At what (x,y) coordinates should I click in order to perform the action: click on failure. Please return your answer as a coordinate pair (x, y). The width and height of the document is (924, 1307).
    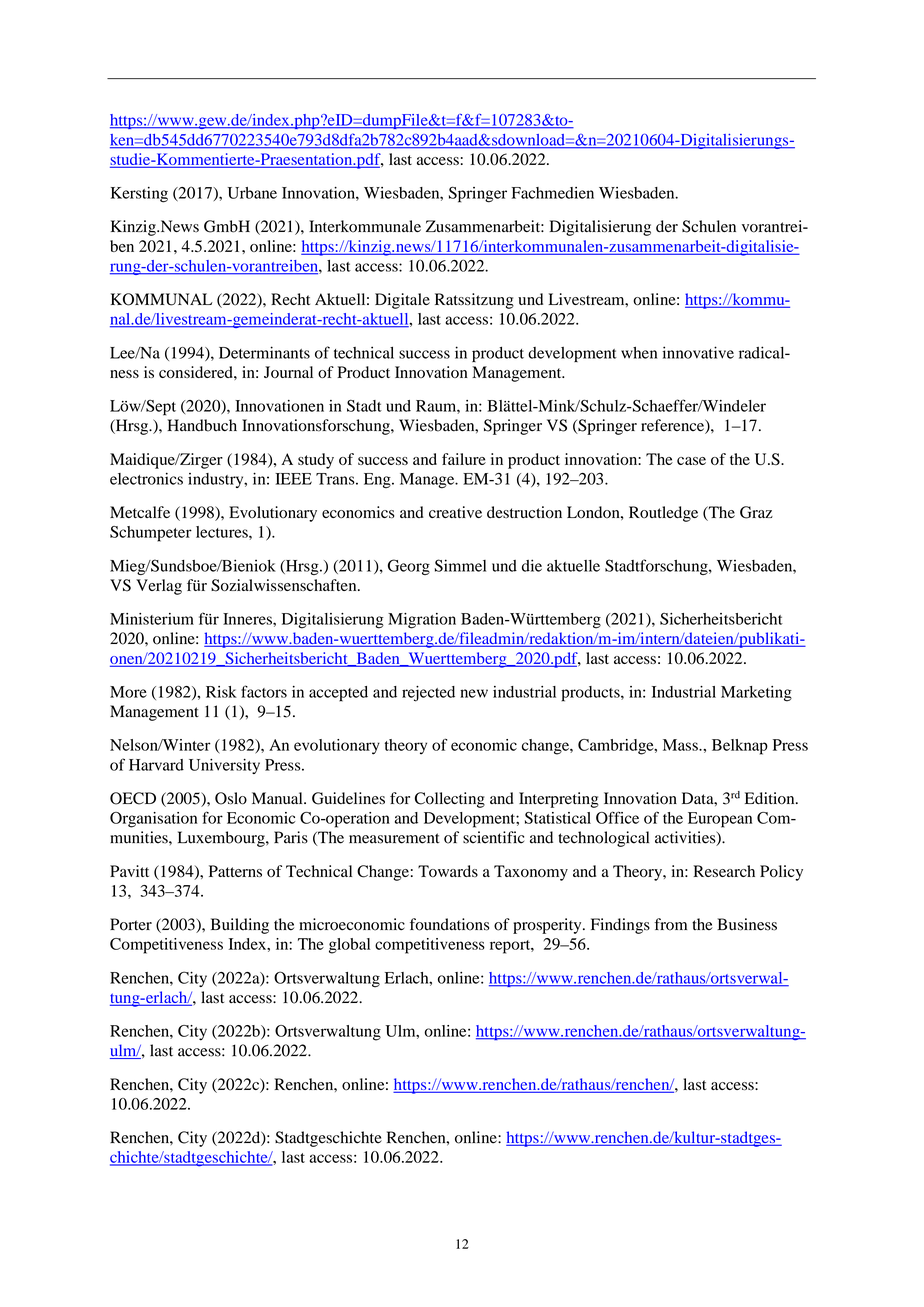
    Looking at the image, I should click on (464, 459).
